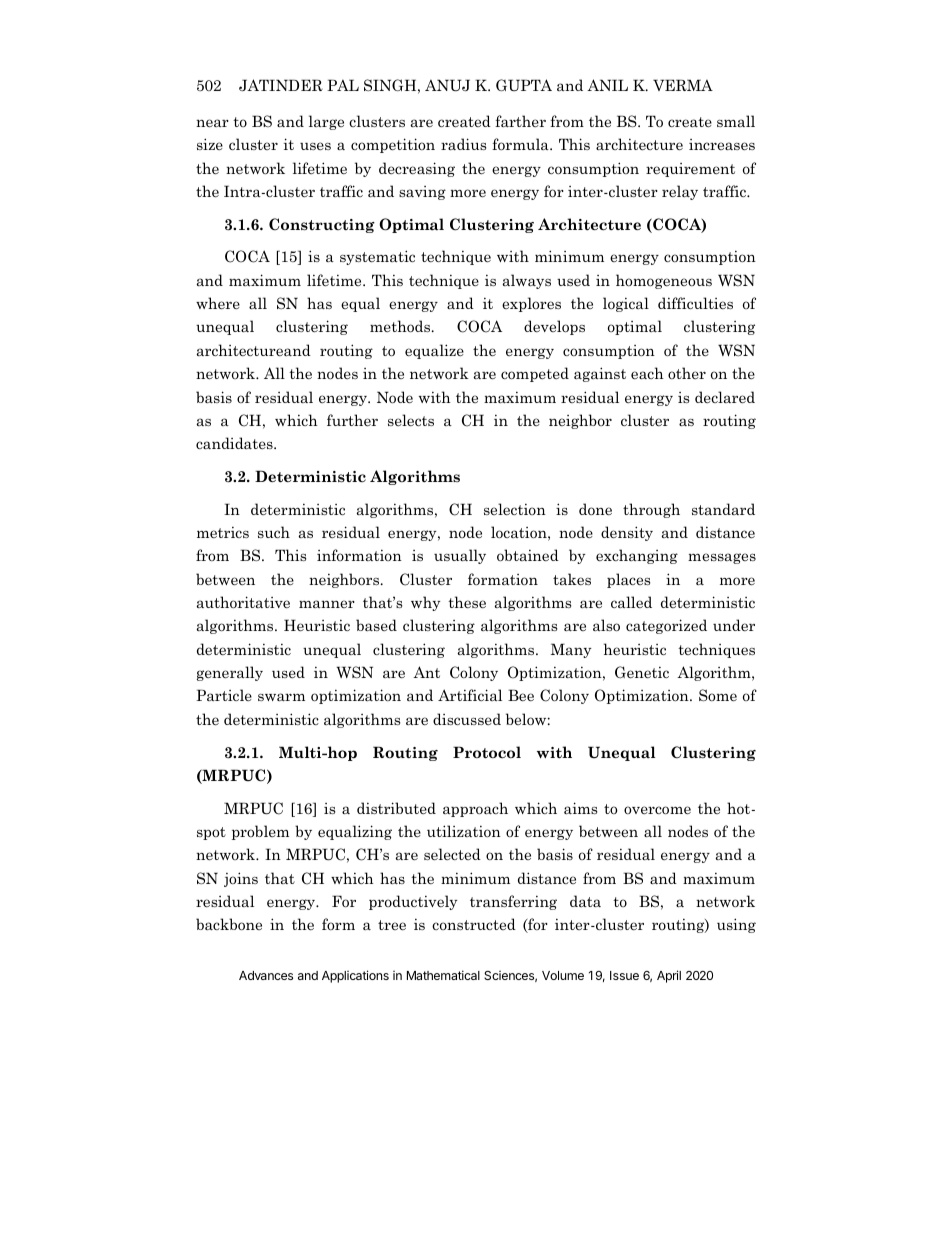 The image size is (952, 1233). I want to click on large, so click(326, 122).
